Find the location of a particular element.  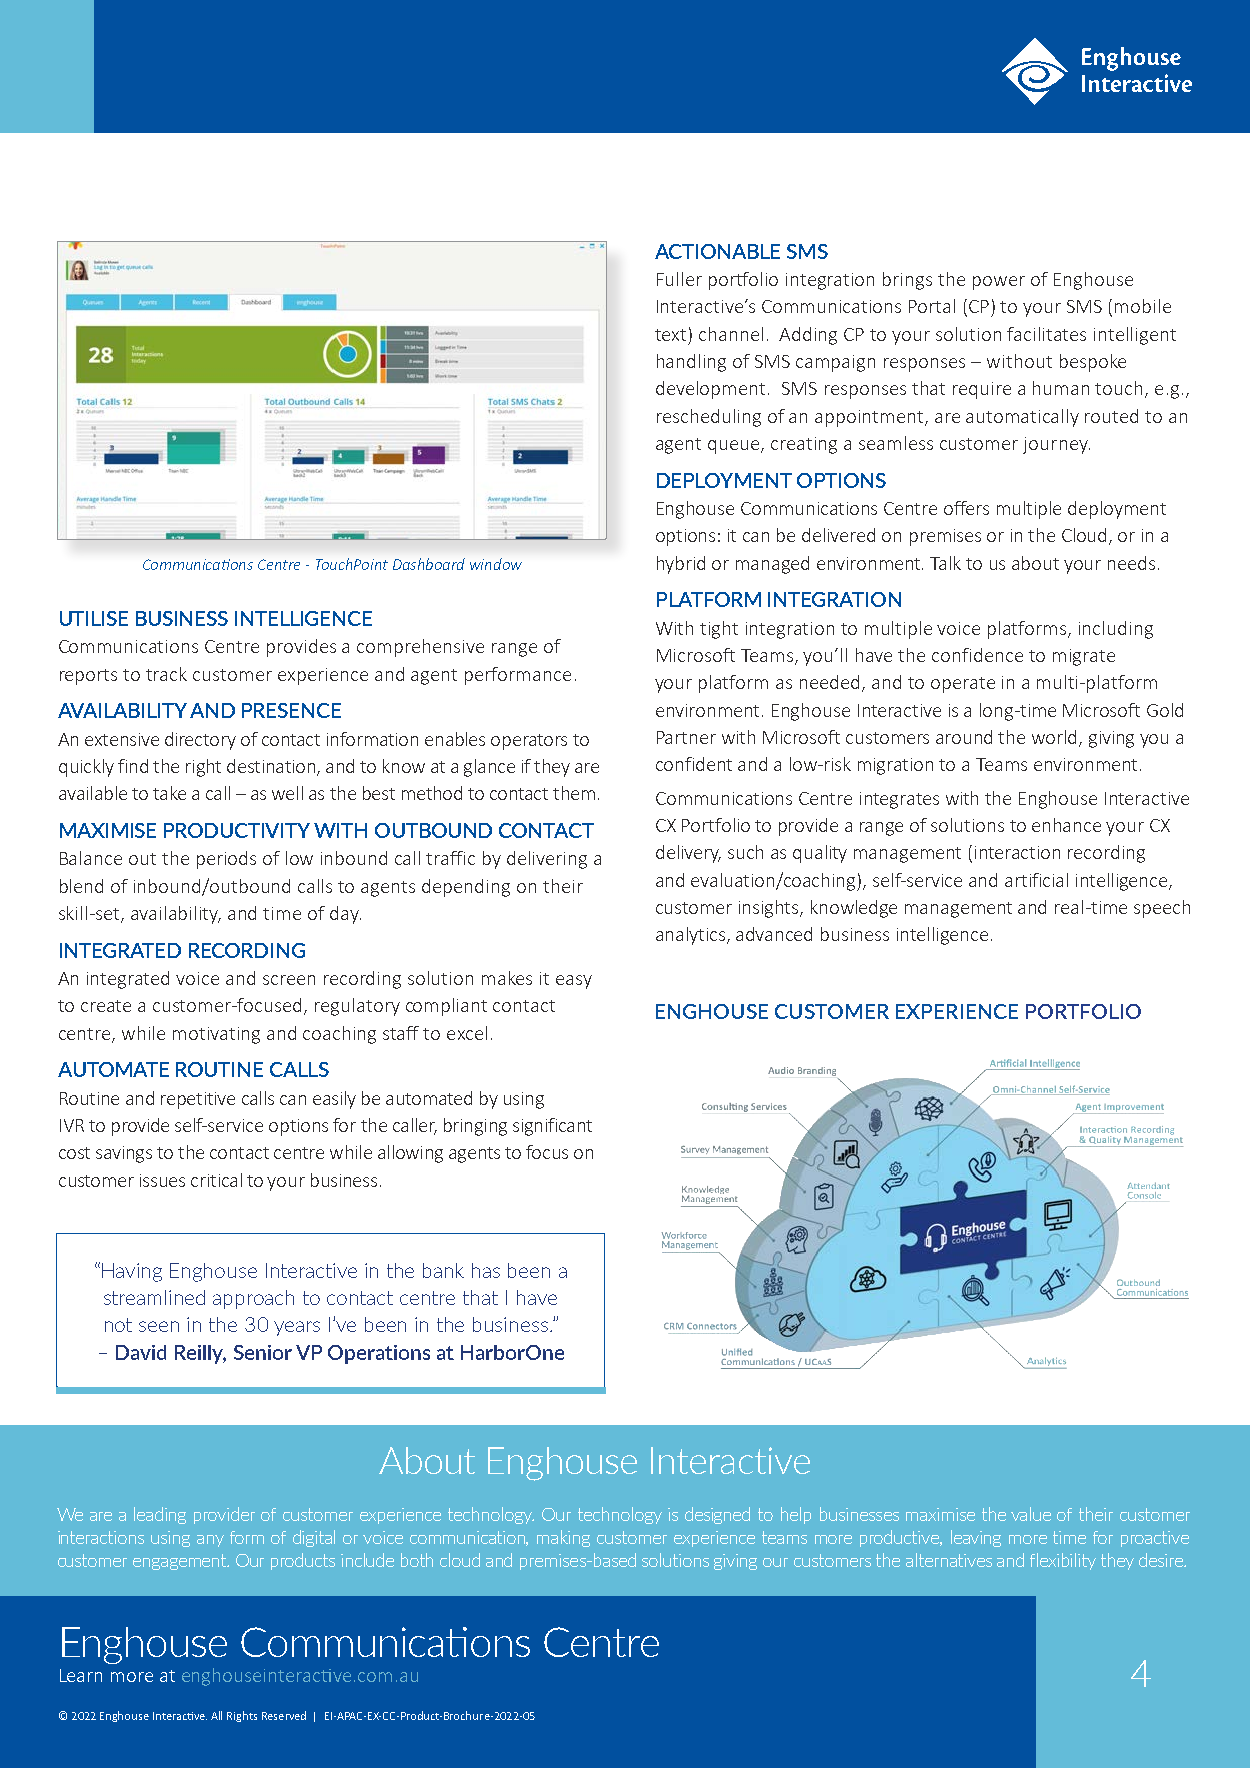

easy is located at coordinates (574, 982).
